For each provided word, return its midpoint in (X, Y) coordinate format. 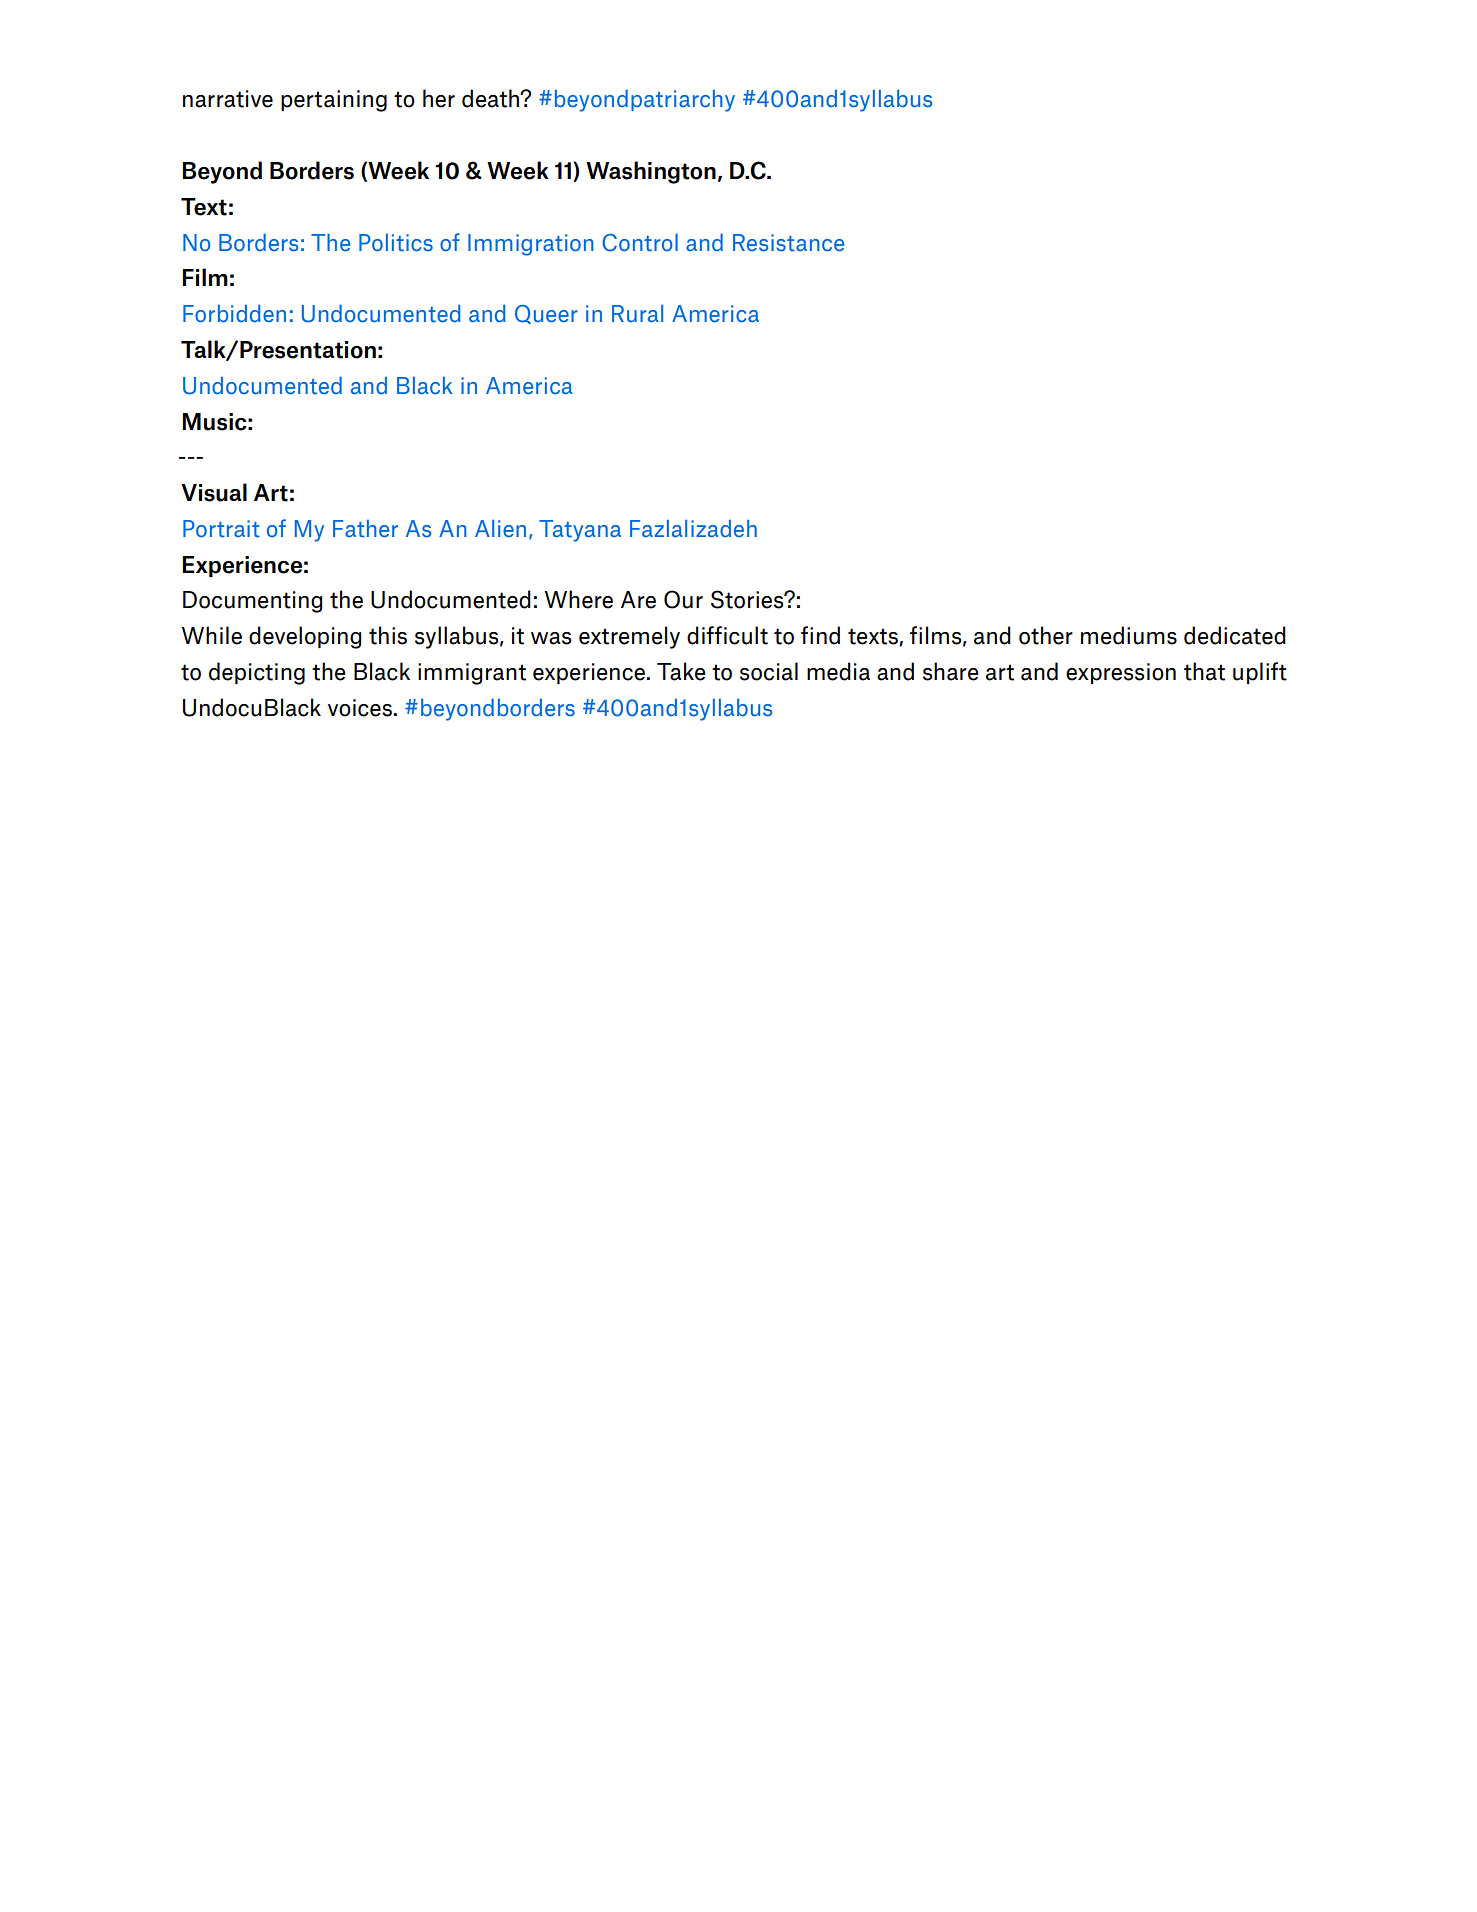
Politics (396, 243)
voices (360, 708)
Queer (546, 314)
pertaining (334, 101)
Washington (651, 172)
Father (365, 529)
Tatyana (580, 531)
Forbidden (234, 314)
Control (640, 243)
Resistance (788, 243)
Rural (637, 314)
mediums (1129, 635)
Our (683, 599)
